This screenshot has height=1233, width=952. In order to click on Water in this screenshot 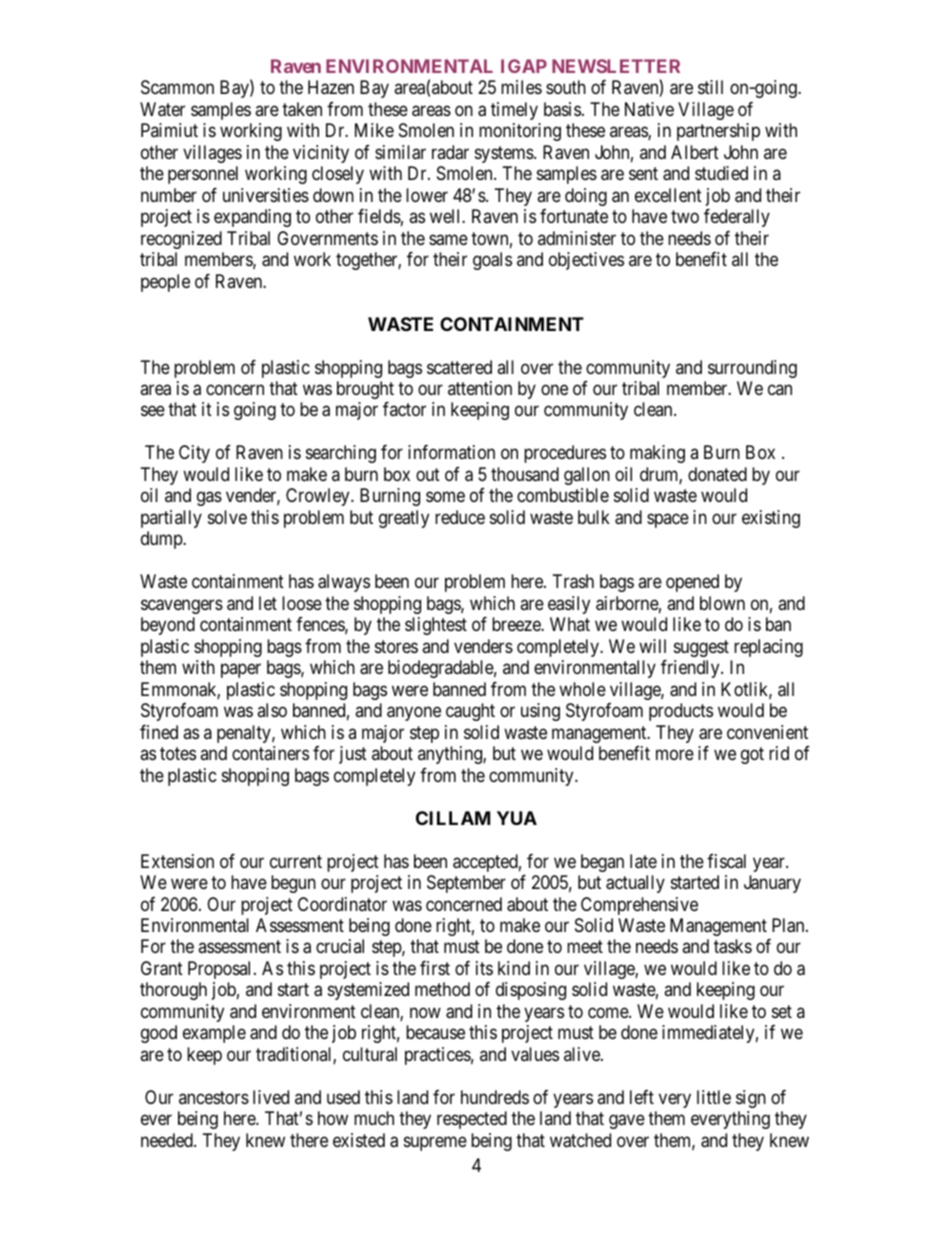, I will do `click(162, 109)`.
